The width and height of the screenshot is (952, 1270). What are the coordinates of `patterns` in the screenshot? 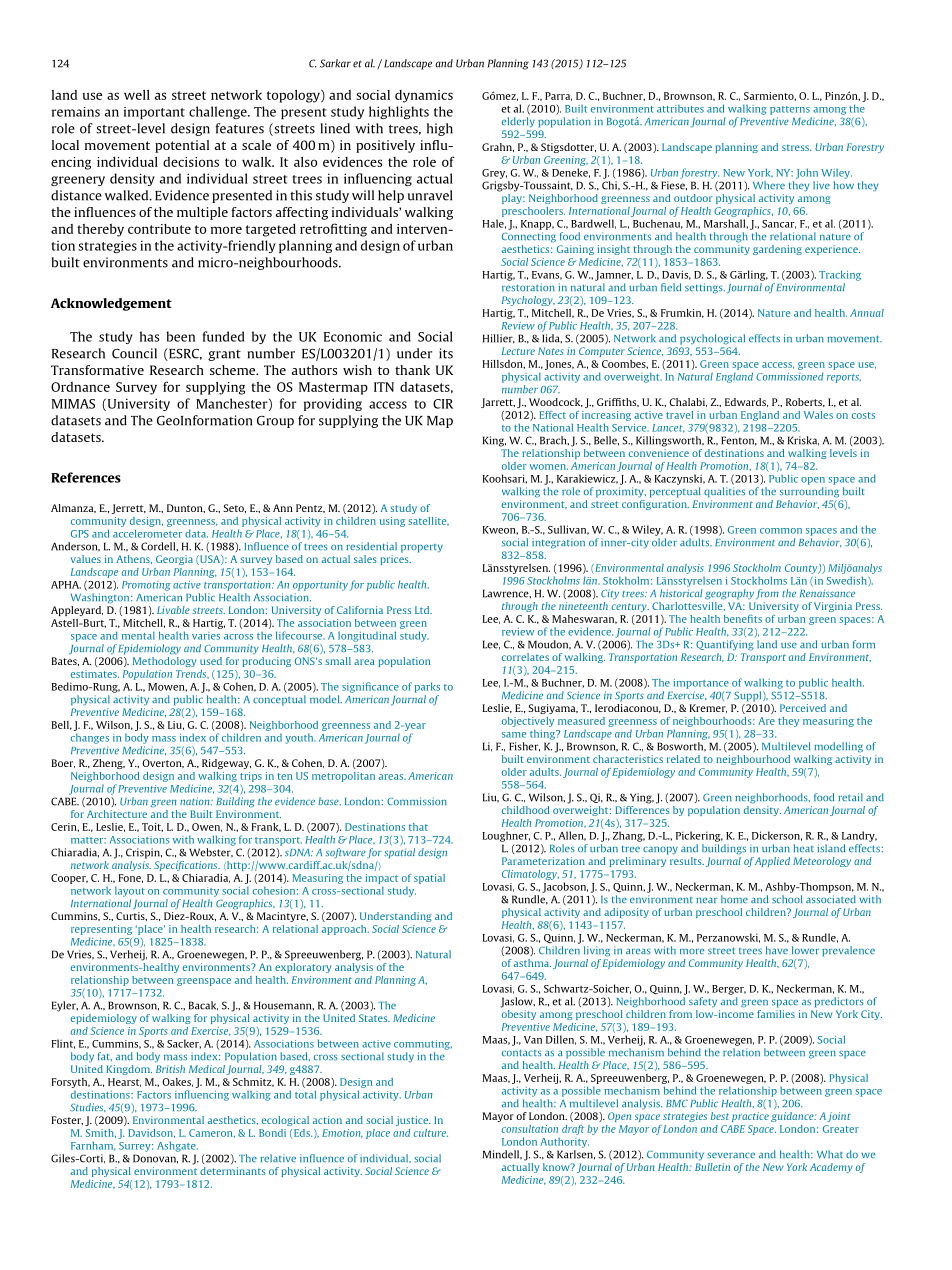 It's located at (790, 110).
